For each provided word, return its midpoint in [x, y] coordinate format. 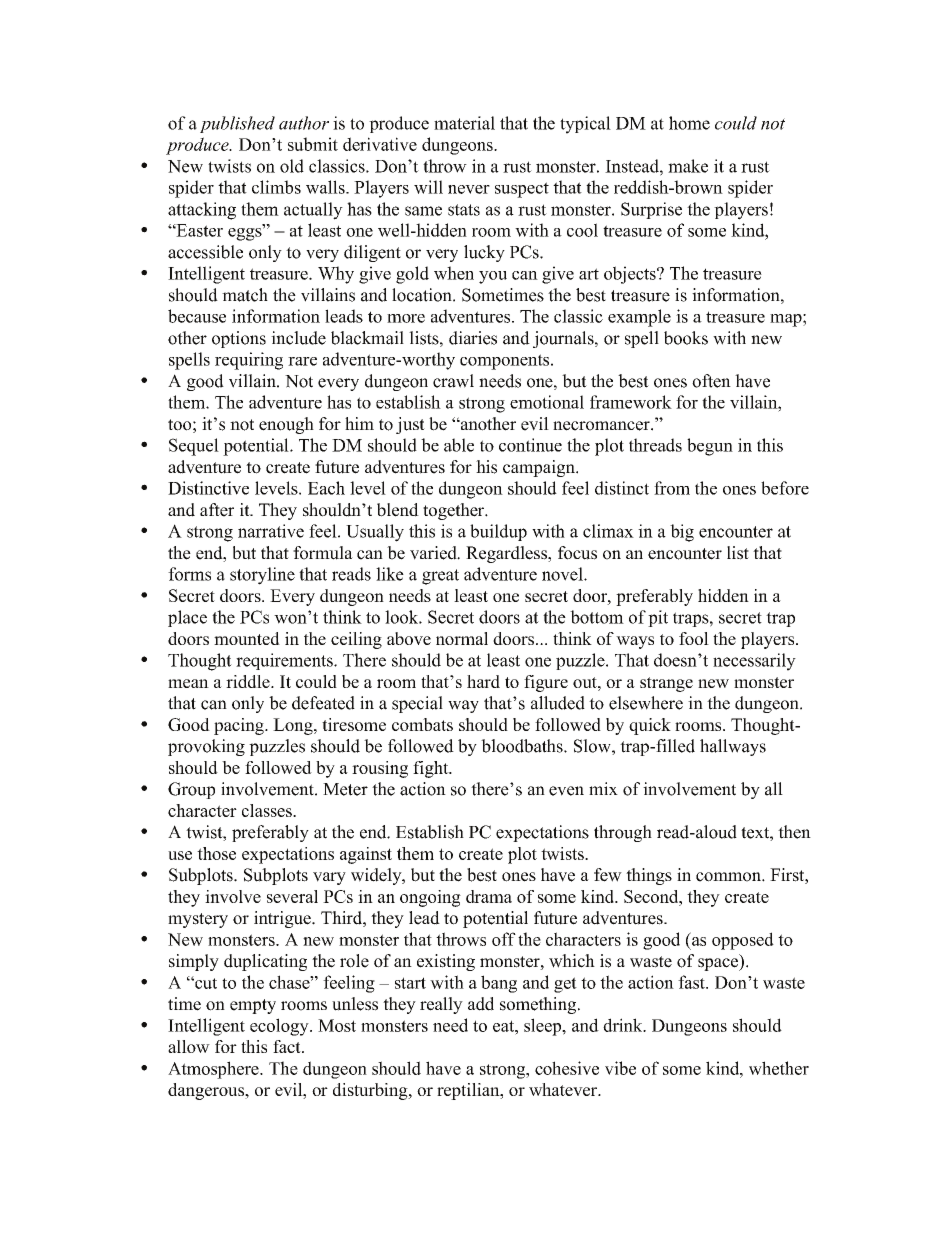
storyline [262, 576]
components [506, 362]
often [711, 381]
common [729, 877]
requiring [249, 361]
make [688, 166]
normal [462, 638]
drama [489, 896]
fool [694, 638]
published [237, 124]
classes [268, 810]
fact [288, 1046]
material [464, 123]
